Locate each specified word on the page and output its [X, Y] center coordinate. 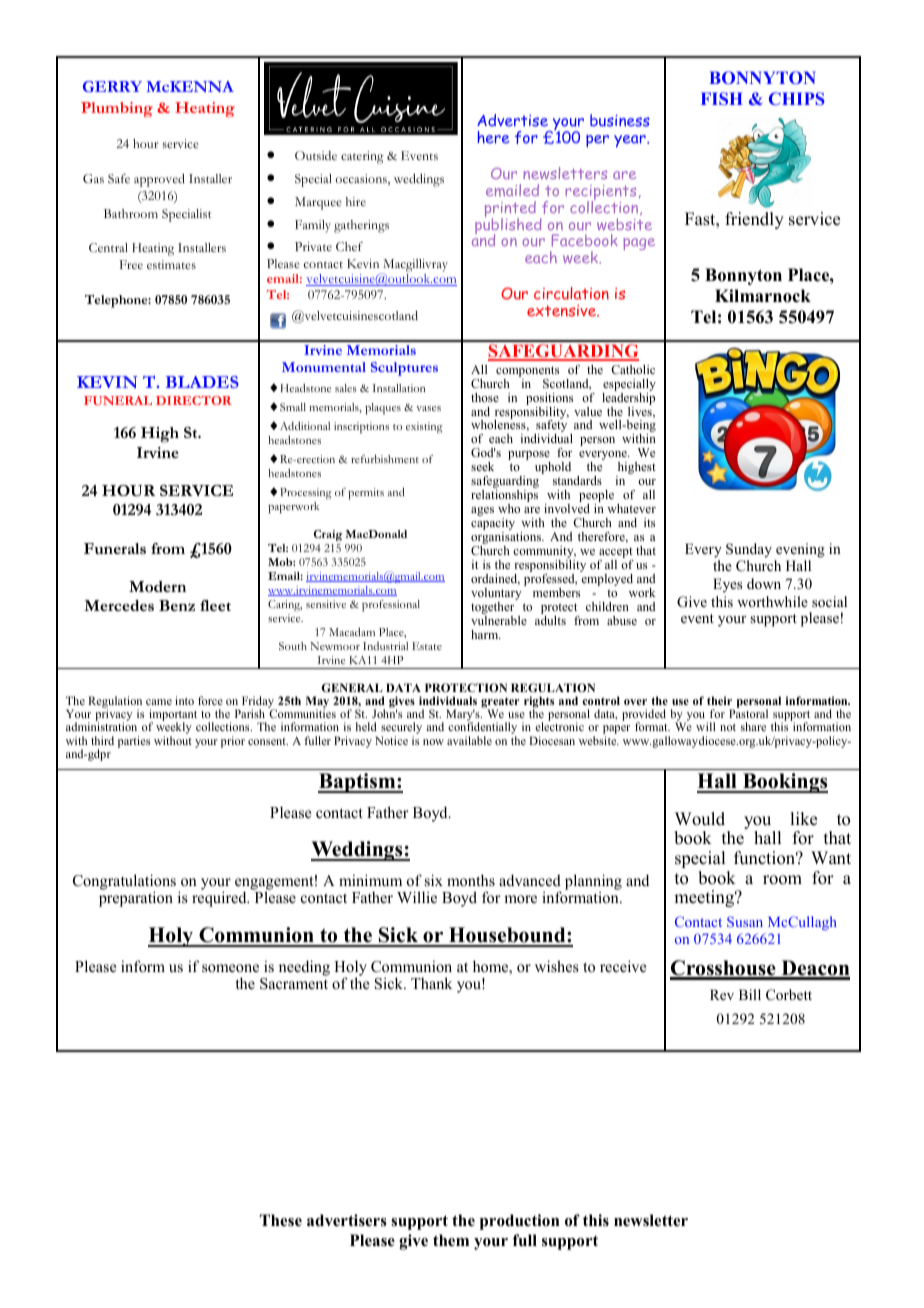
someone [230, 968]
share [753, 726]
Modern [157, 586]
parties [134, 742]
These [281, 1220]
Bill [750, 994]
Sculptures [404, 369]
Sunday [749, 550]
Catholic [633, 369]
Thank [431, 983]
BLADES [202, 382]
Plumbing [117, 109]
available [469, 740]
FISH [722, 98]
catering [362, 157]
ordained [495, 579]
